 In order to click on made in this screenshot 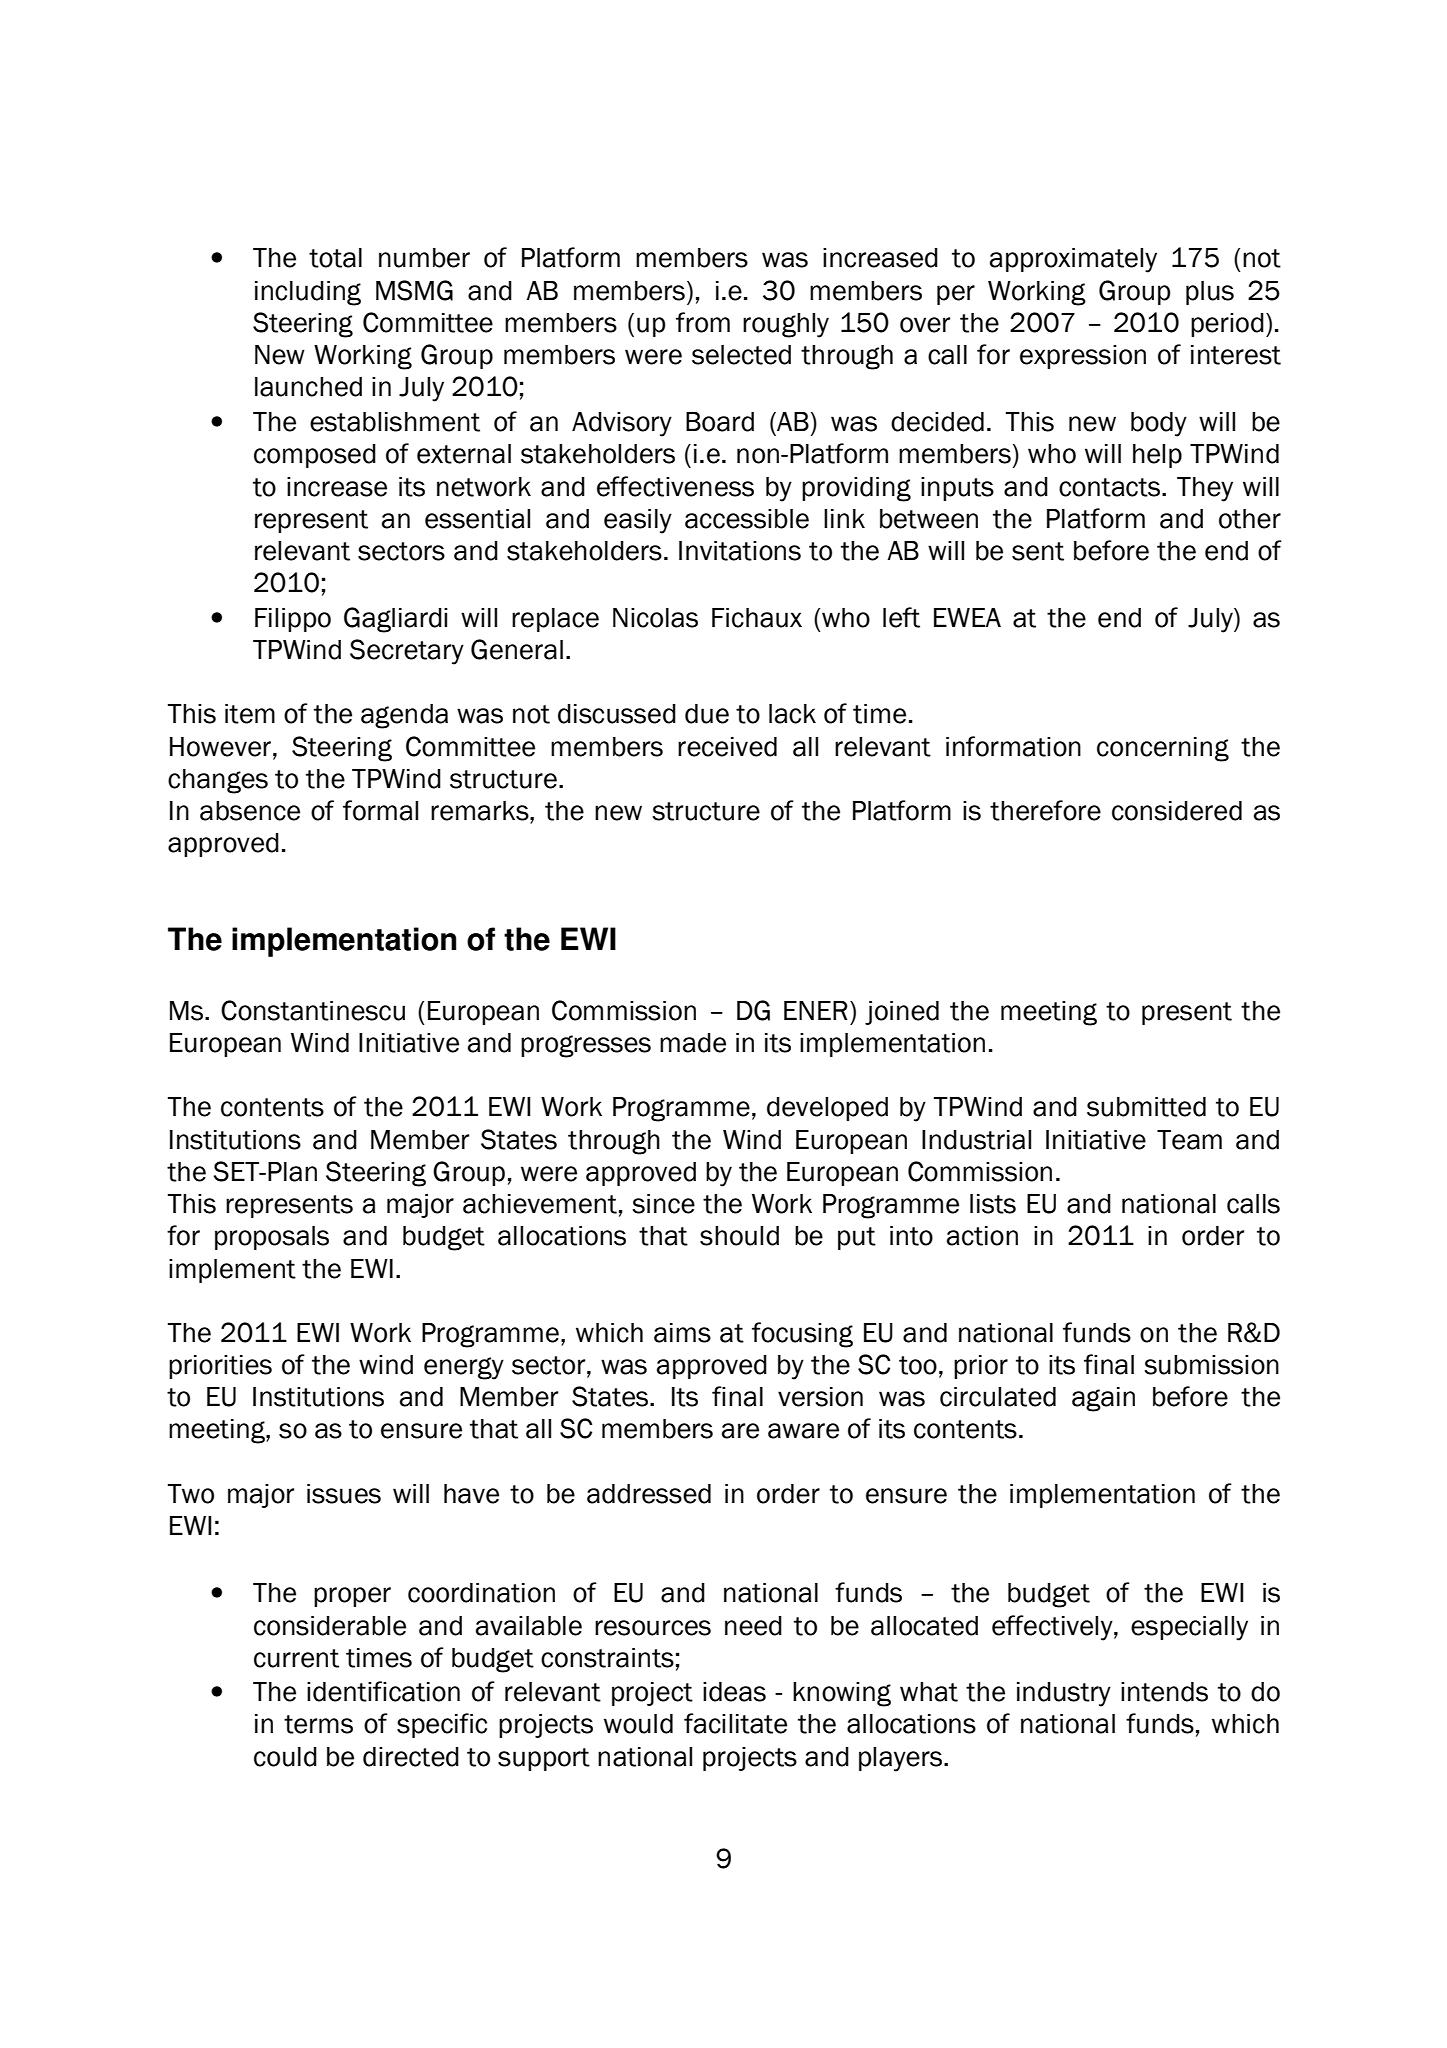, I will do `click(693, 1043)`.
